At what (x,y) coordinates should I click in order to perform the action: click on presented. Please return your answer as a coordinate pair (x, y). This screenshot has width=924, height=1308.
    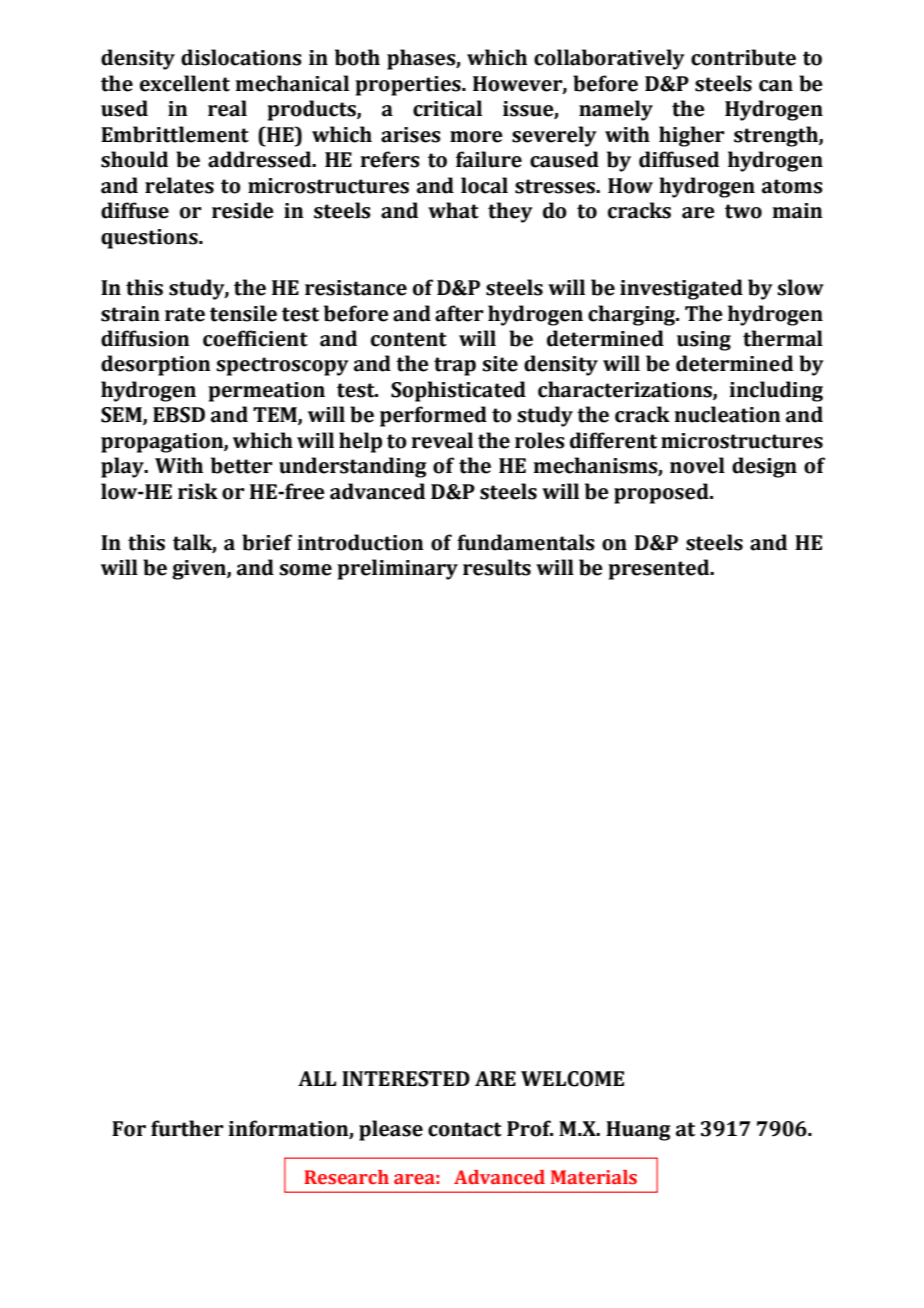
    Looking at the image, I should click on (660, 569).
